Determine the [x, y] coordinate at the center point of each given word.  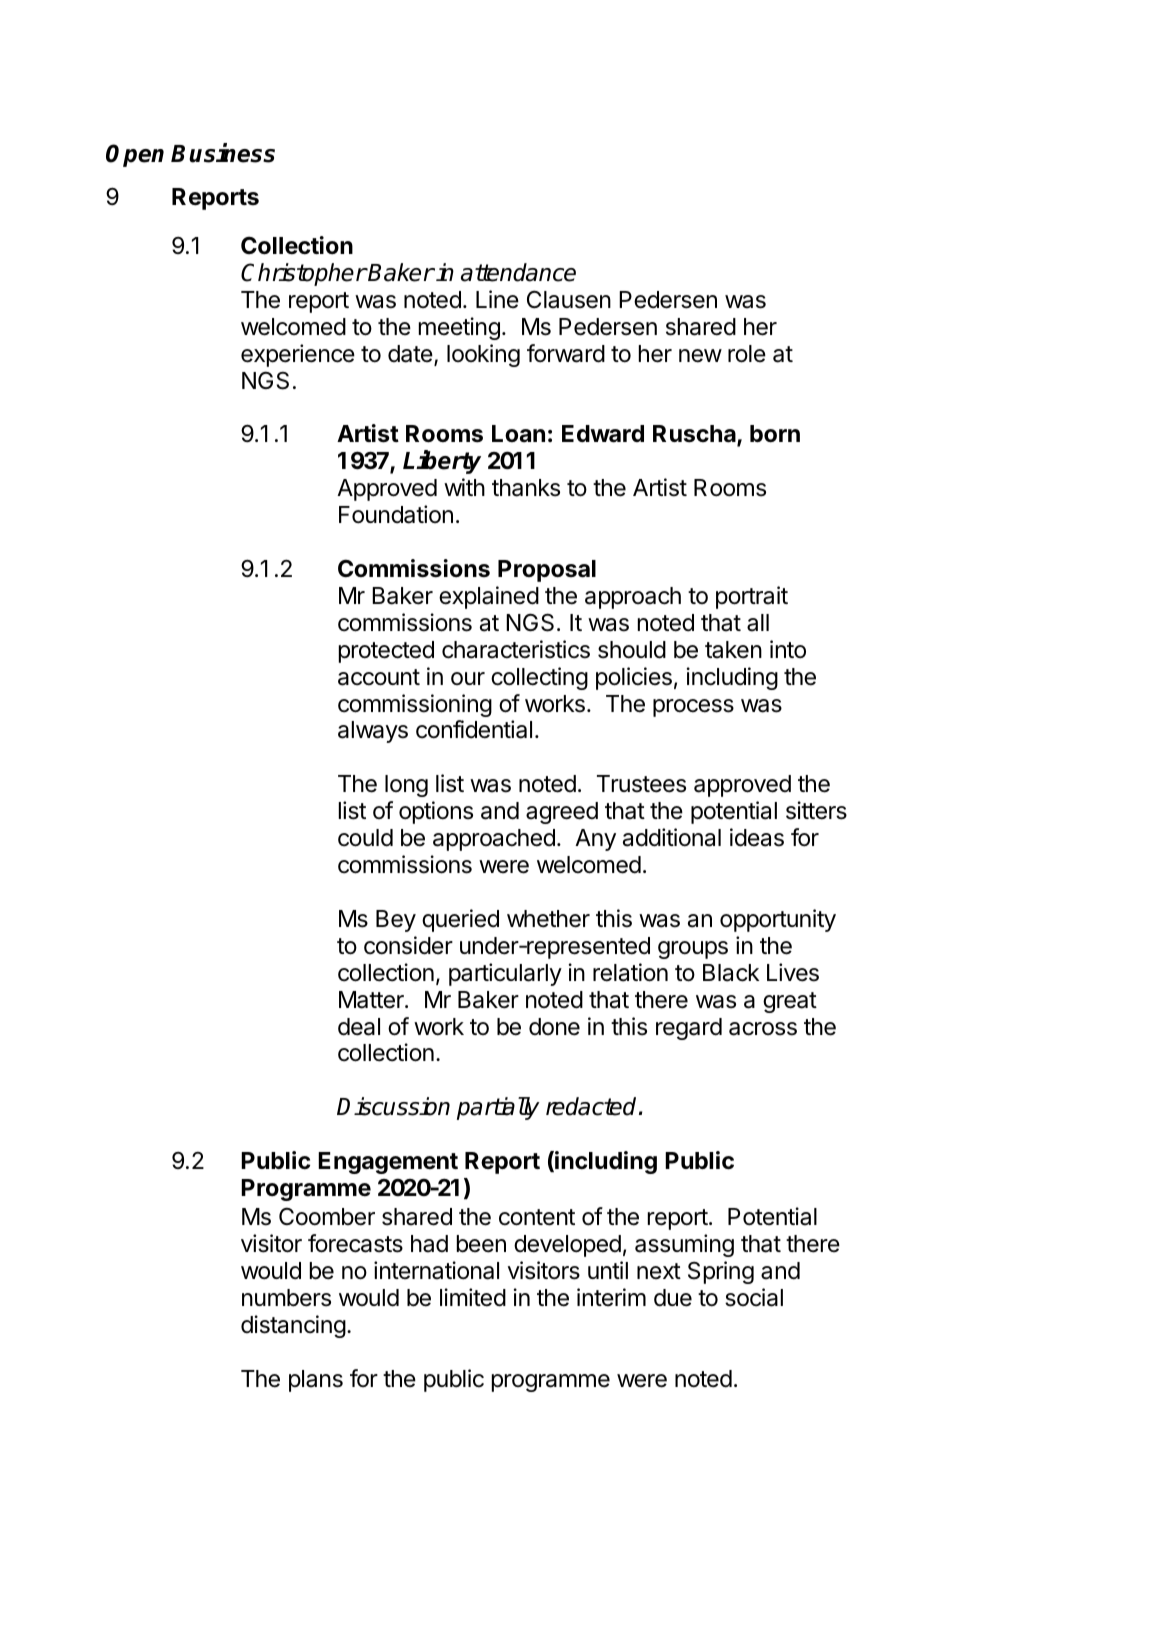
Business [223, 153]
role [747, 354]
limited [473, 1297]
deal [359, 1027]
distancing [293, 1326]
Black [731, 973]
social [754, 1297]
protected [386, 652]
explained [489, 597]
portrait [752, 597]
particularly [505, 974]
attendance [518, 272]
